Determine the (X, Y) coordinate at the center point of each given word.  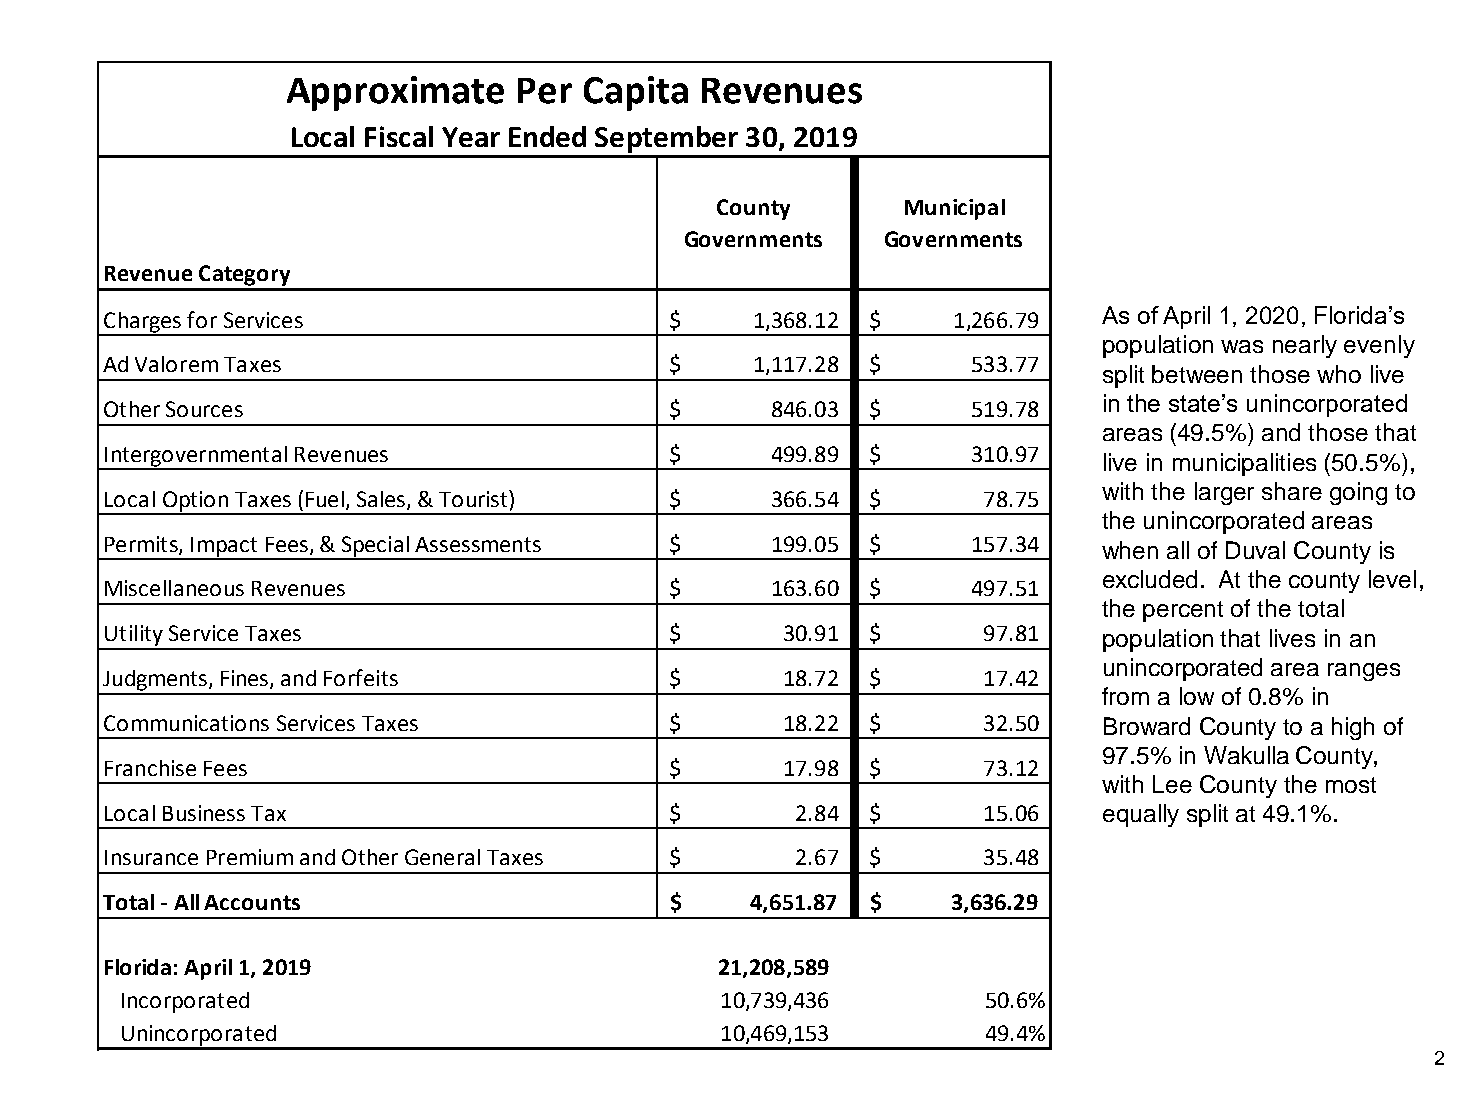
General (442, 857)
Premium (250, 857)
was (1242, 346)
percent (1183, 611)
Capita (636, 93)
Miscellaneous (174, 588)
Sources (204, 409)
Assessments (478, 544)
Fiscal (399, 136)
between (1197, 374)
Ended (547, 136)
